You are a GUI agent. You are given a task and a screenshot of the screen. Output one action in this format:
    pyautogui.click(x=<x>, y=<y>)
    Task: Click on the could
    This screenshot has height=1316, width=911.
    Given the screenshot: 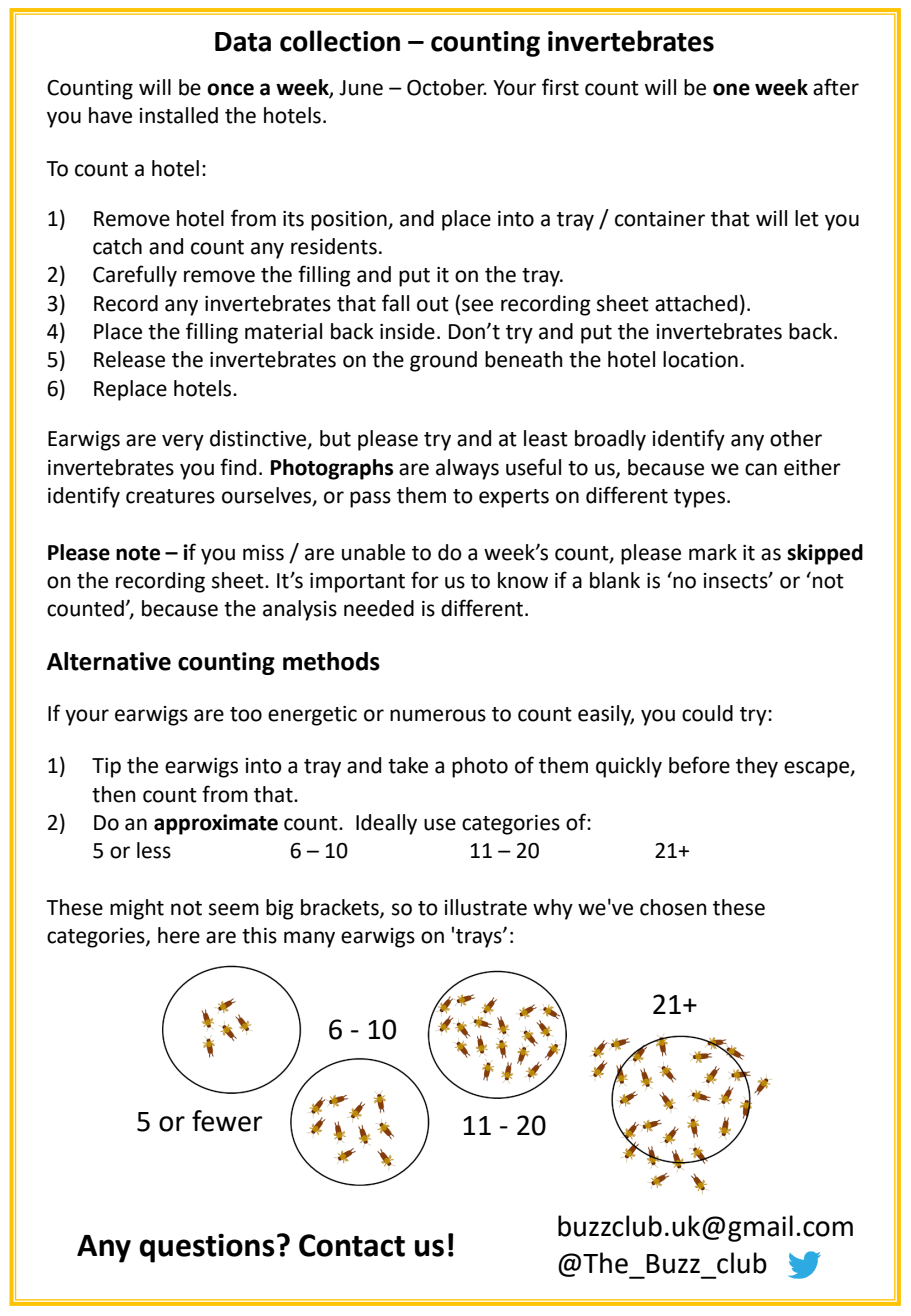 What is the action you would take?
    pyautogui.click(x=707, y=713)
